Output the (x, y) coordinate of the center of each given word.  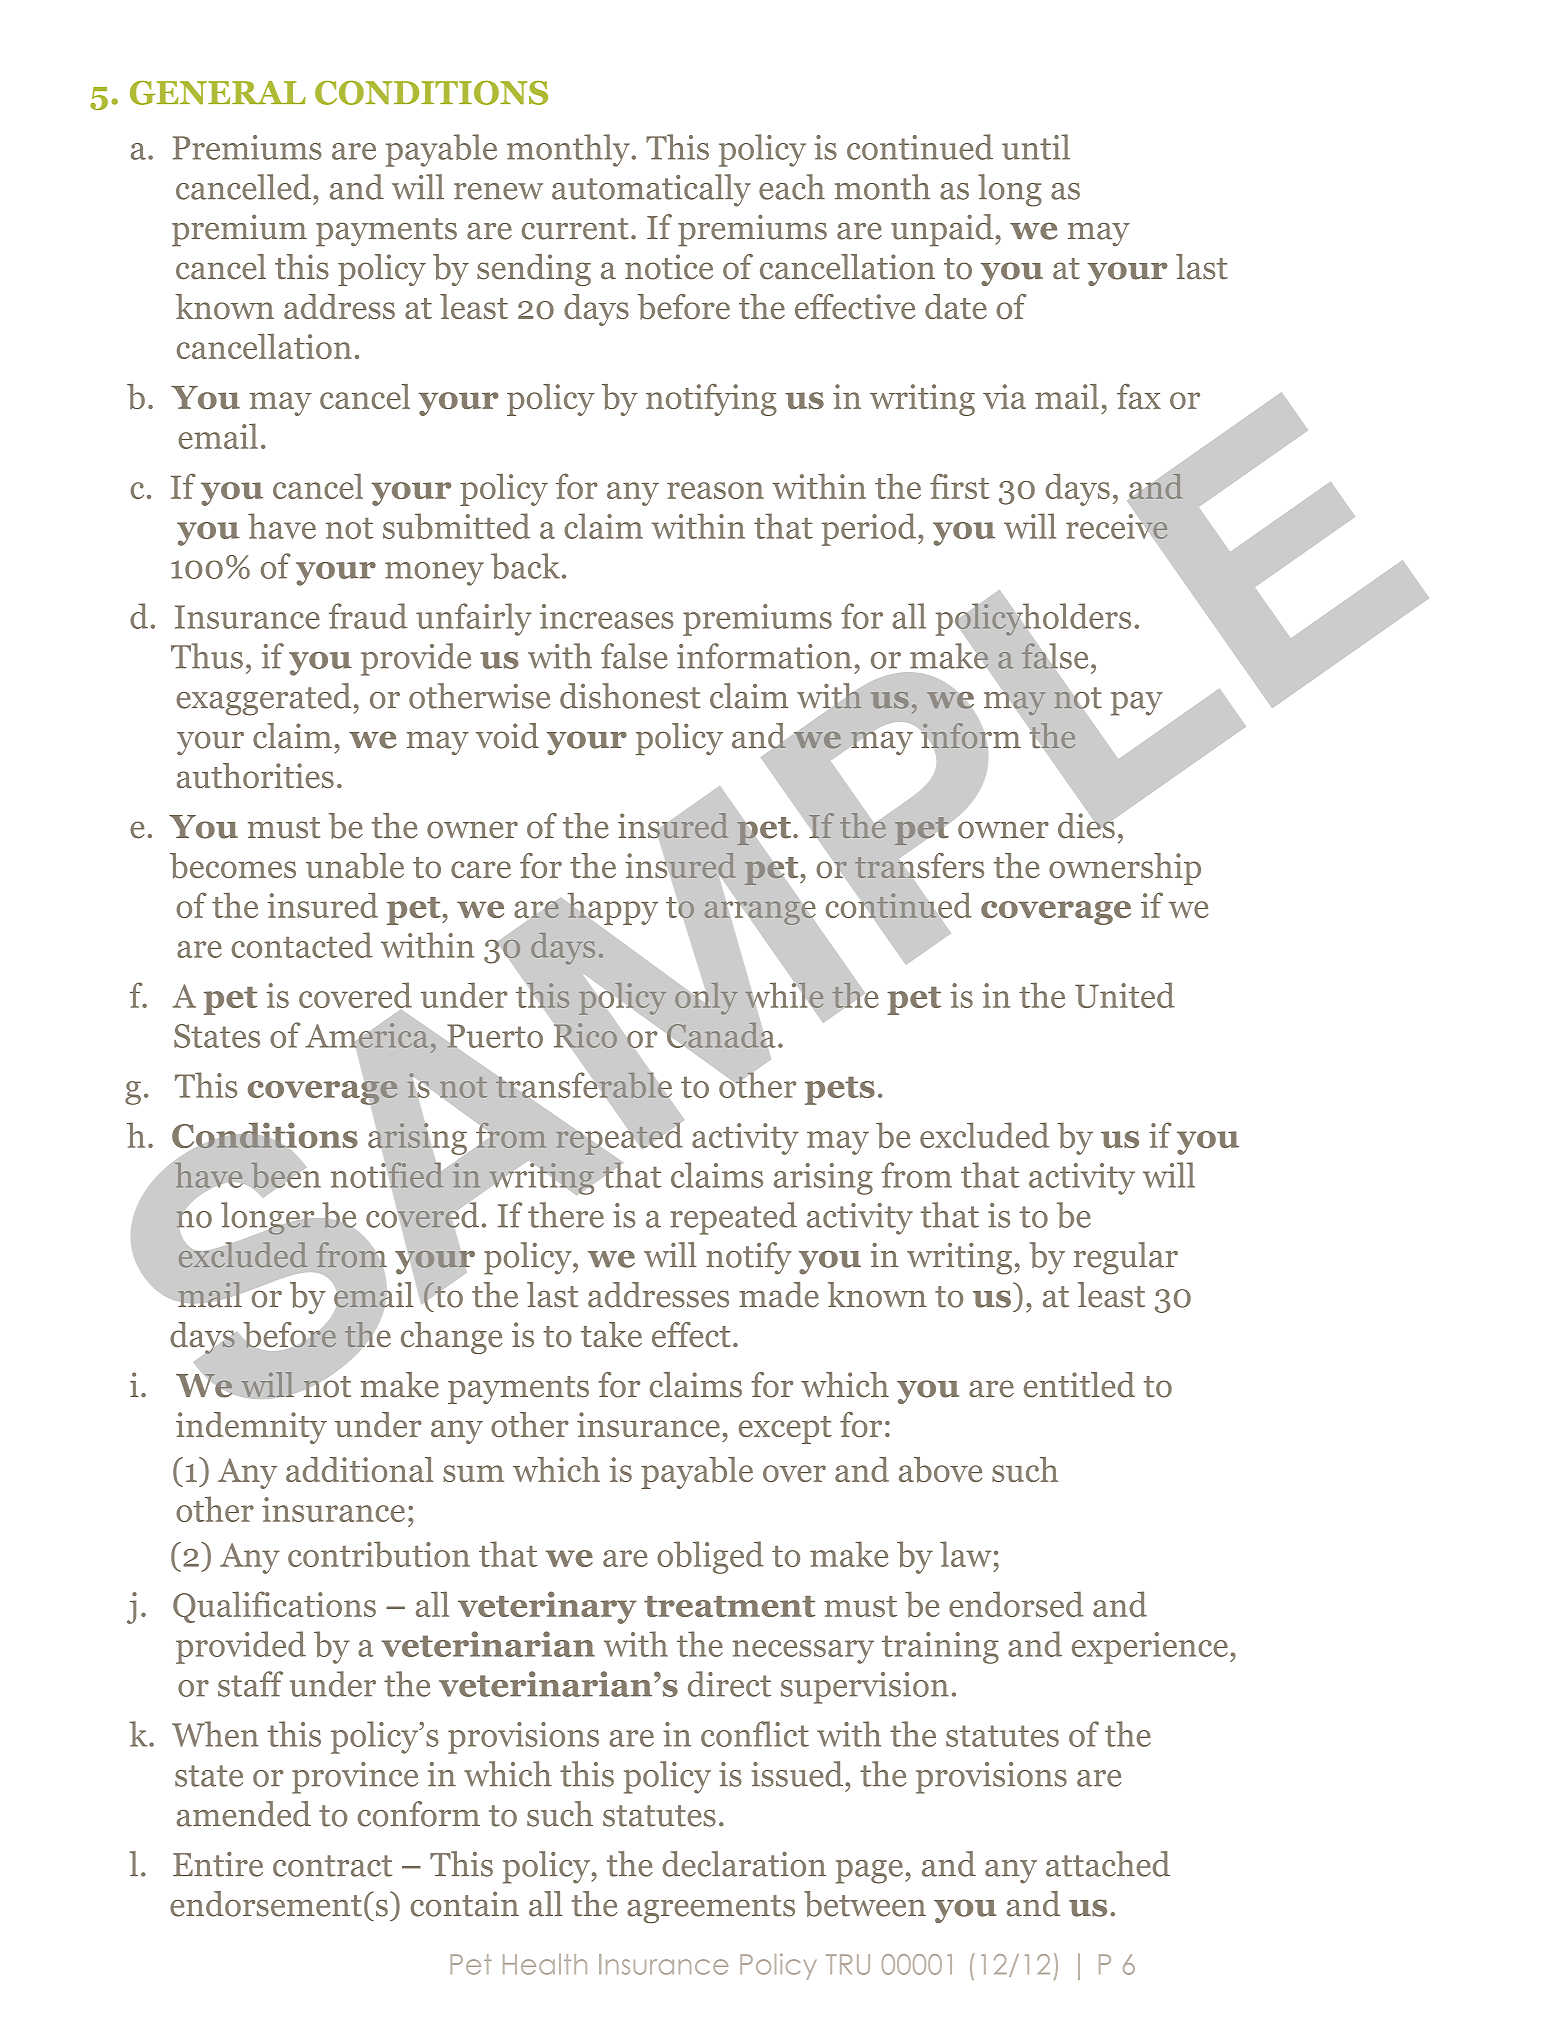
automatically (651, 190)
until (1036, 147)
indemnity (251, 1428)
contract (332, 1866)
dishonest (630, 696)
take (611, 1334)
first (959, 486)
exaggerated (263, 699)
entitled (1079, 1385)
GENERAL (218, 93)
